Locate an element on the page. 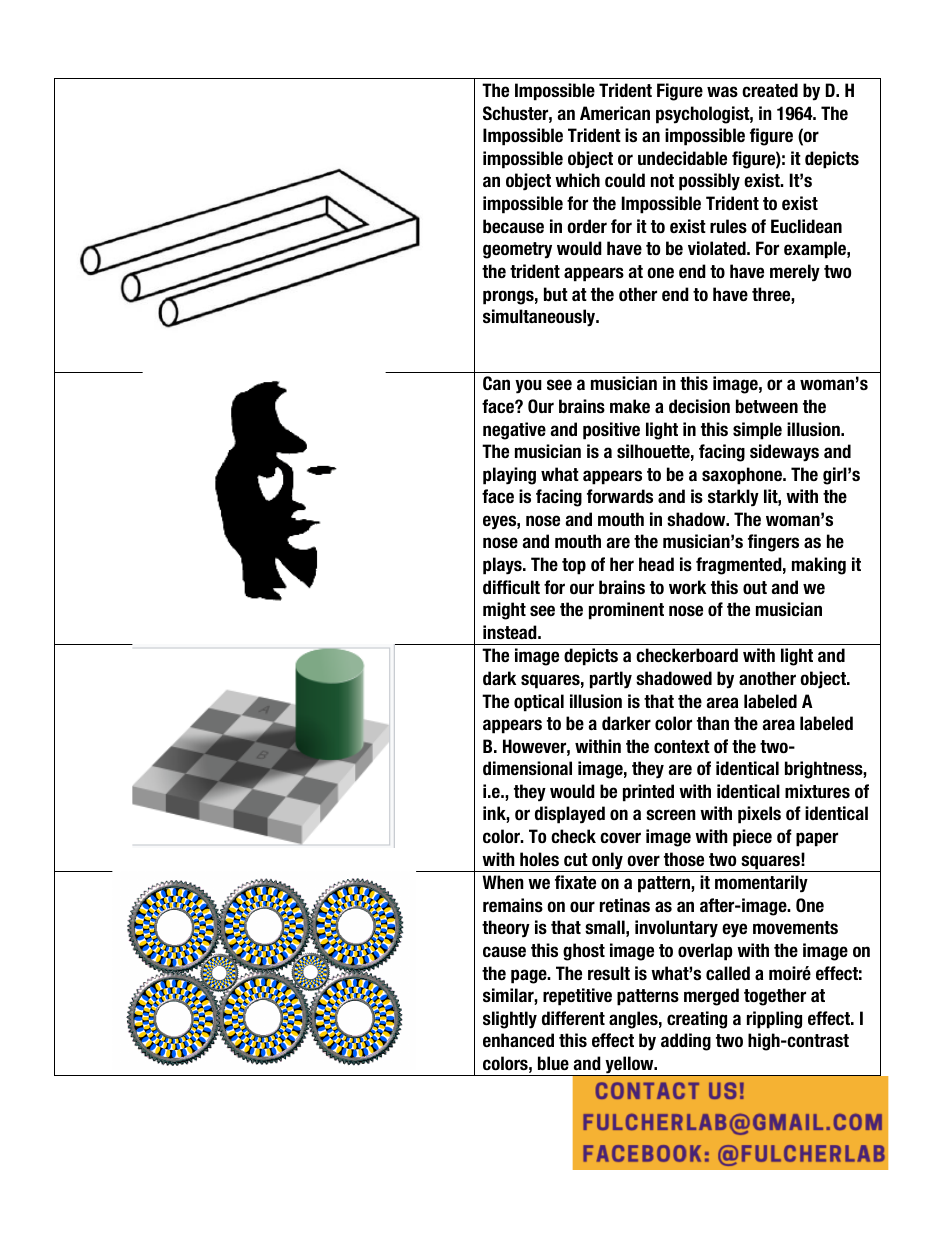  between is located at coordinates (767, 406).
